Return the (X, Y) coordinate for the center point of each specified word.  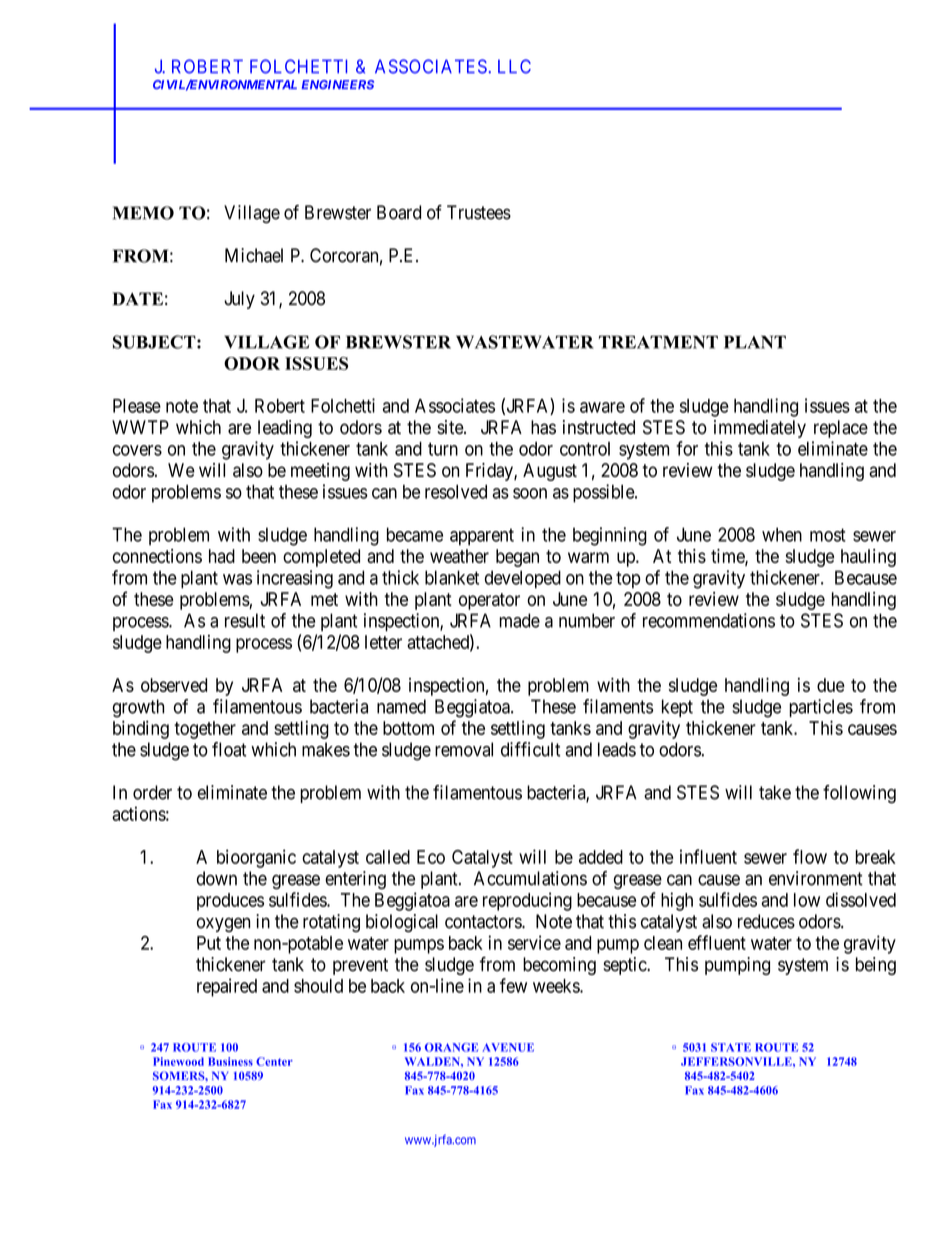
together (205, 730)
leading (285, 429)
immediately (760, 429)
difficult (530, 749)
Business (230, 1061)
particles (821, 708)
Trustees (479, 212)
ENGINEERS (338, 84)
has (543, 427)
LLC (514, 66)
